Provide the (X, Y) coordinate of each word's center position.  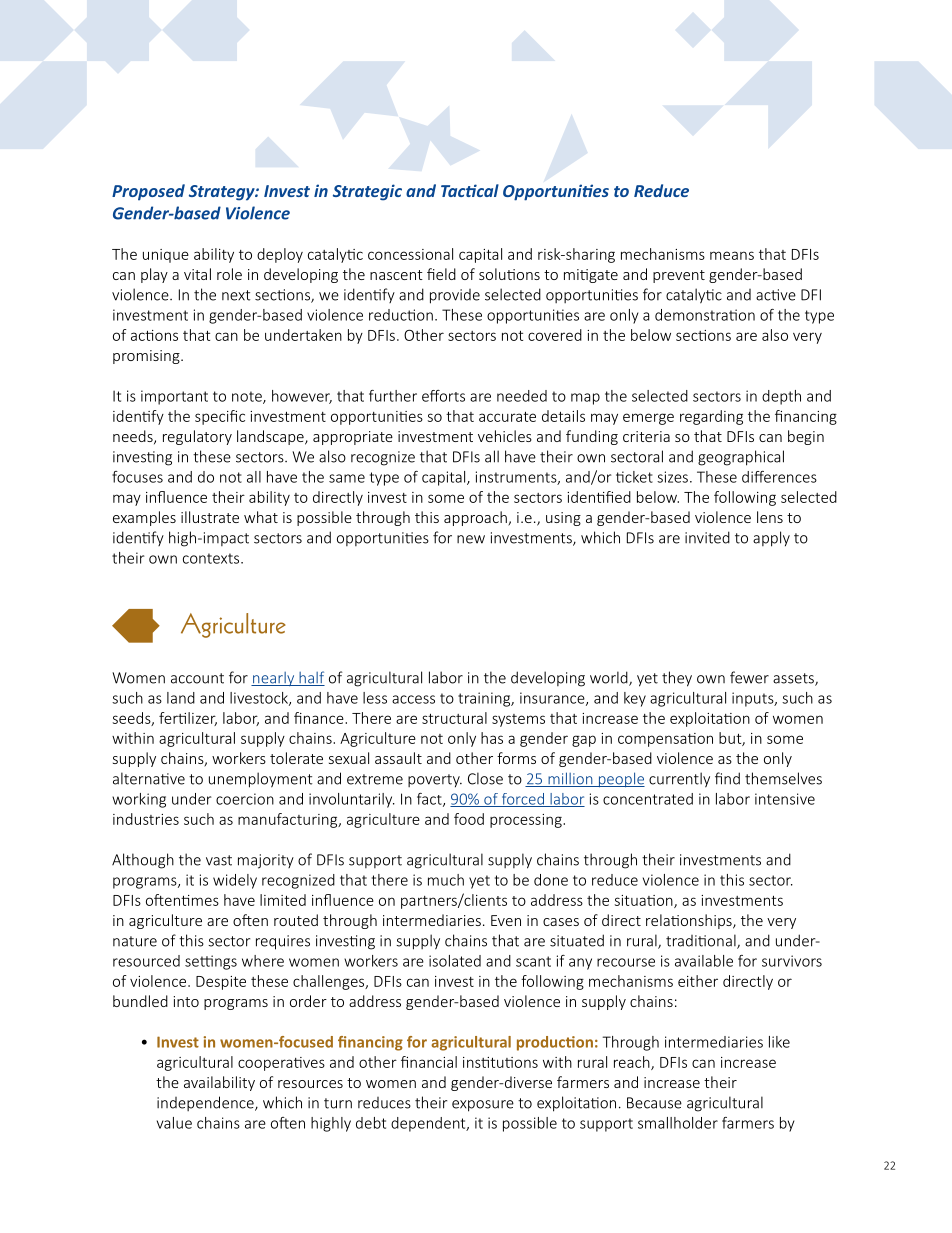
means (732, 255)
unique (166, 256)
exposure (483, 1106)
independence (206, 1103)
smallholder (678, 1123)
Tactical (470, 190)
